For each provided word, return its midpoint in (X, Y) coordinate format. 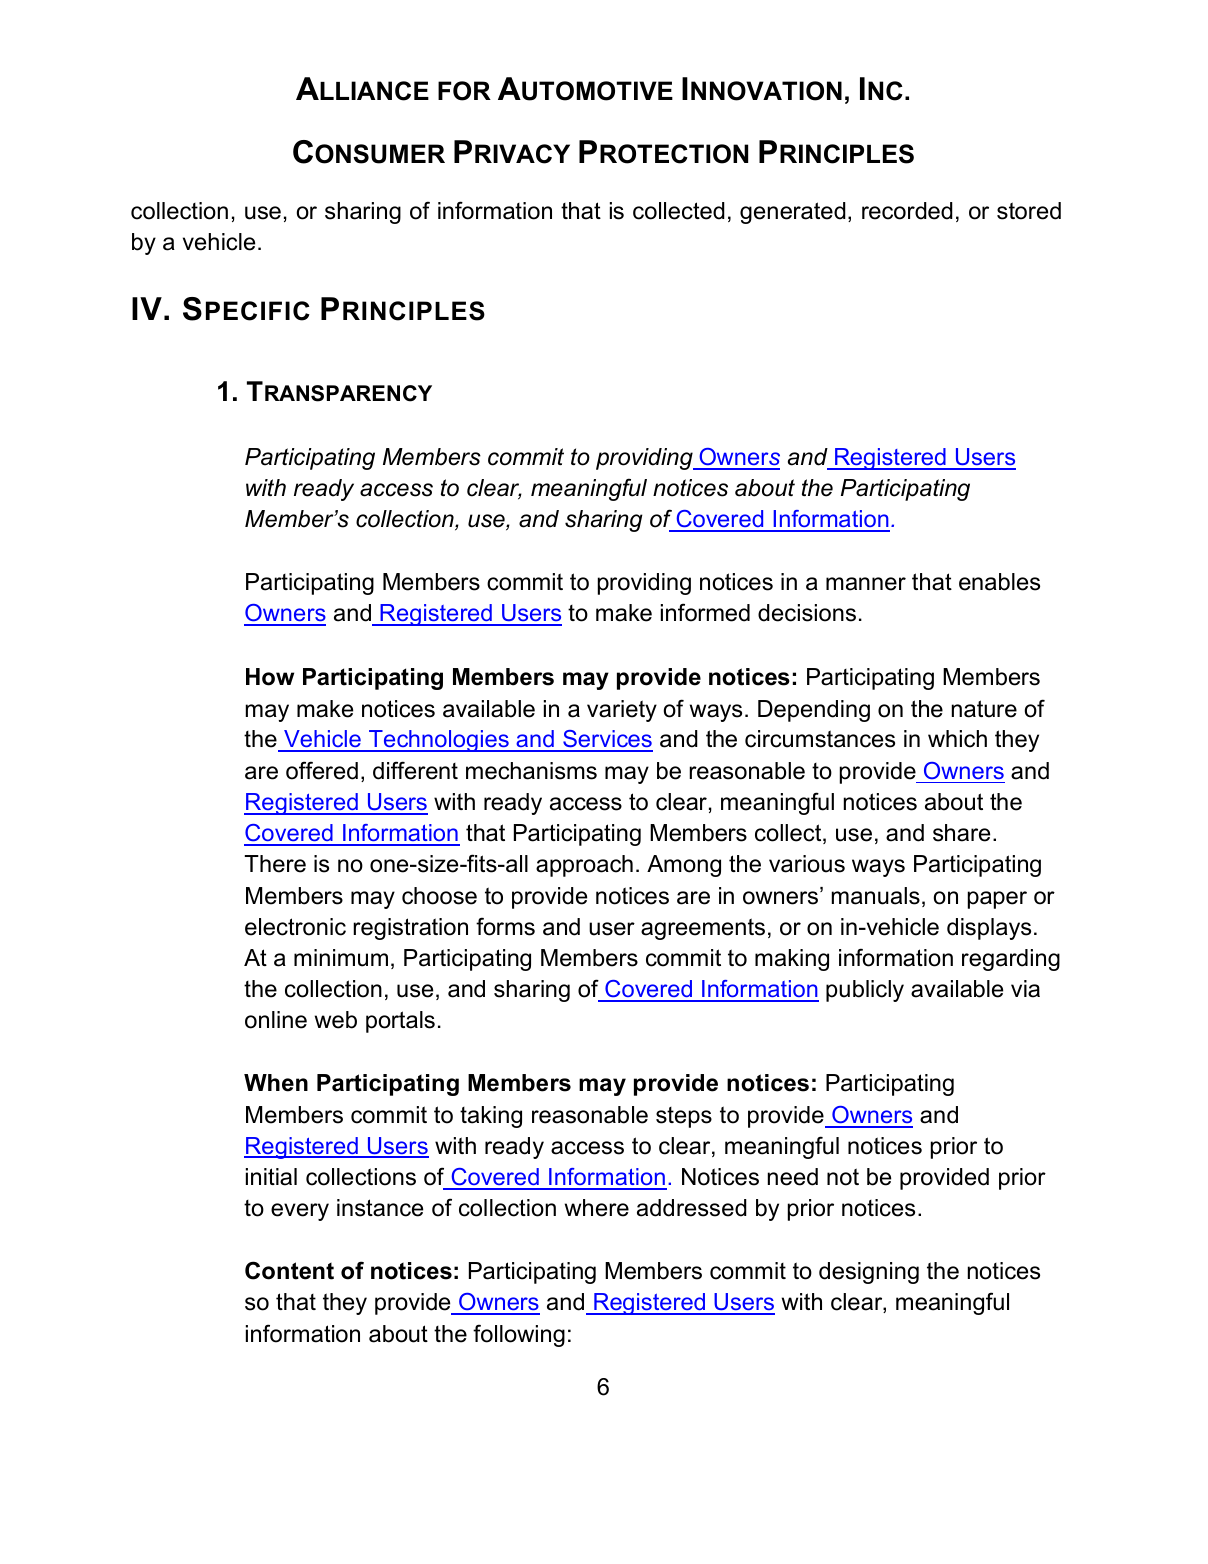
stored (1029, 211)
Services (607, 740)
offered (322, 770)
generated (793, 213)
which (957, 739)
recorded (907, 211)
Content (289, 1270)
